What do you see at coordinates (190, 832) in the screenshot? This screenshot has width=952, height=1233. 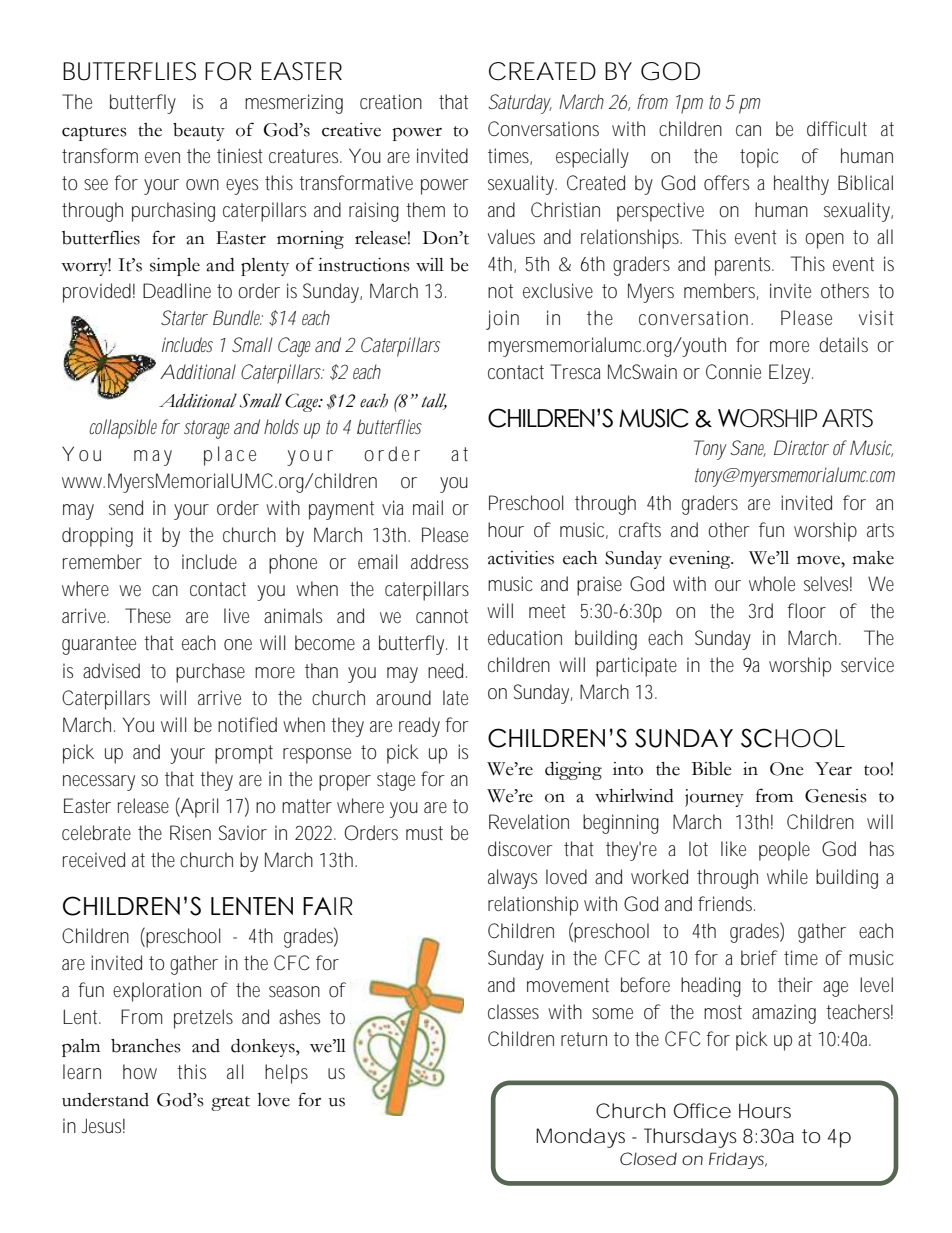 I see `Risen` at bounding box center [190, 832].
